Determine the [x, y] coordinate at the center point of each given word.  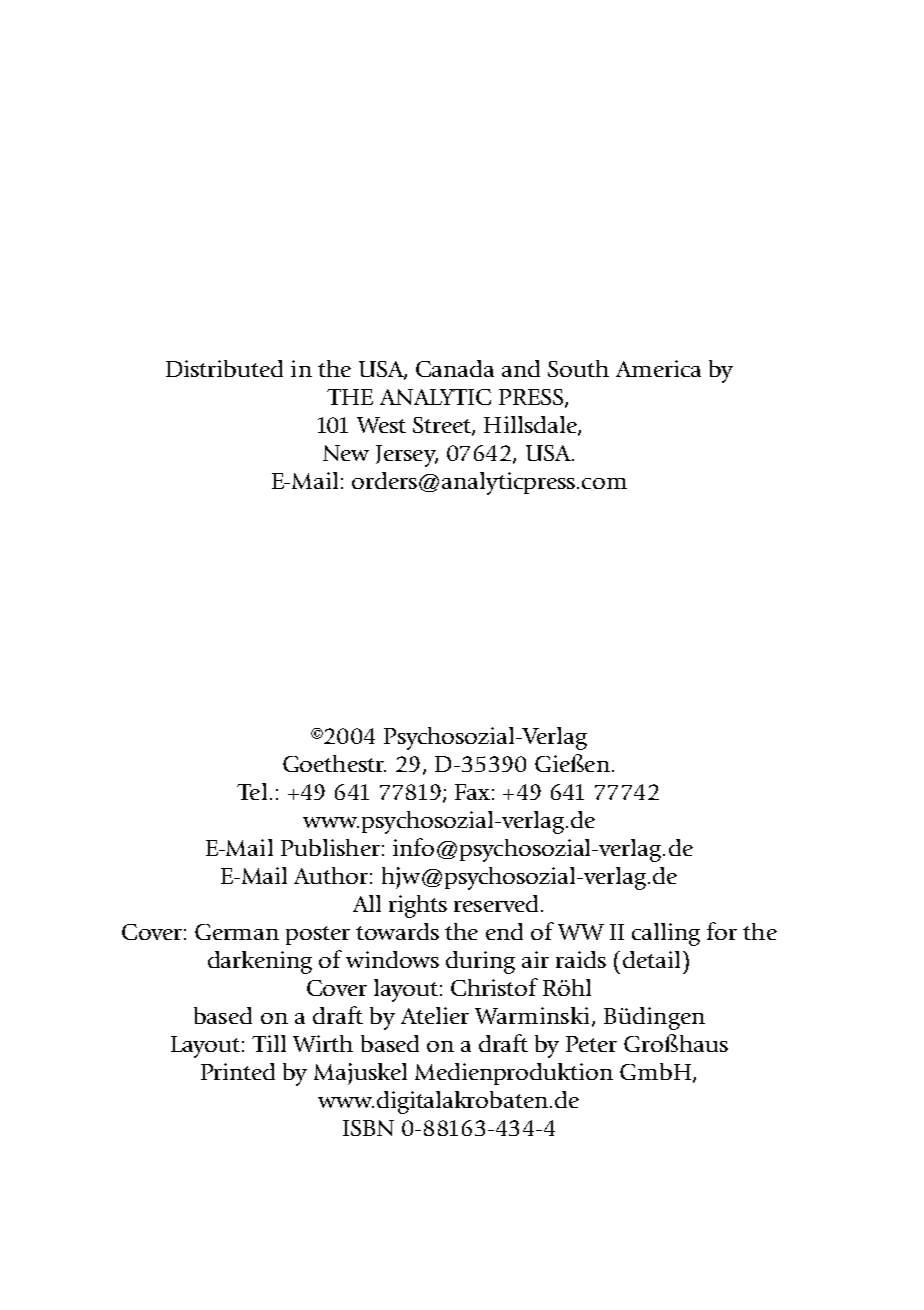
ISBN [368, 1128]
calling [666, 934]
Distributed [224, 368]
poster [318, 935]
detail [651, 959]
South [578, 368]
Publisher [330, 847]
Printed [238, 1071]
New [346, 453]
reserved [496, 903]
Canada [455, 368]
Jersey [407, 456]
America [658, 368]
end [504, 931]
